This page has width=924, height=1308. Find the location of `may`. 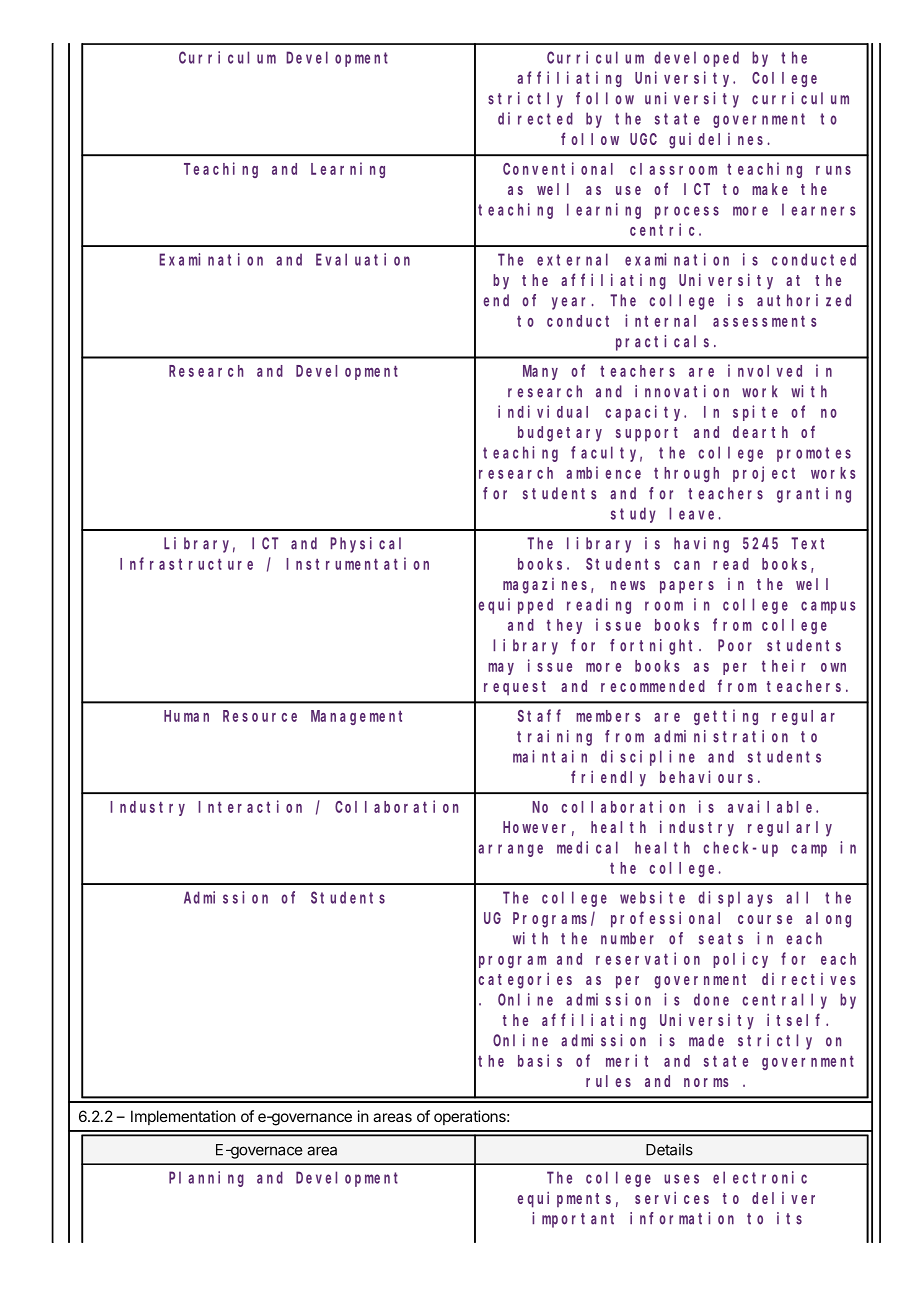

may is located at coordinates (501, 669).
